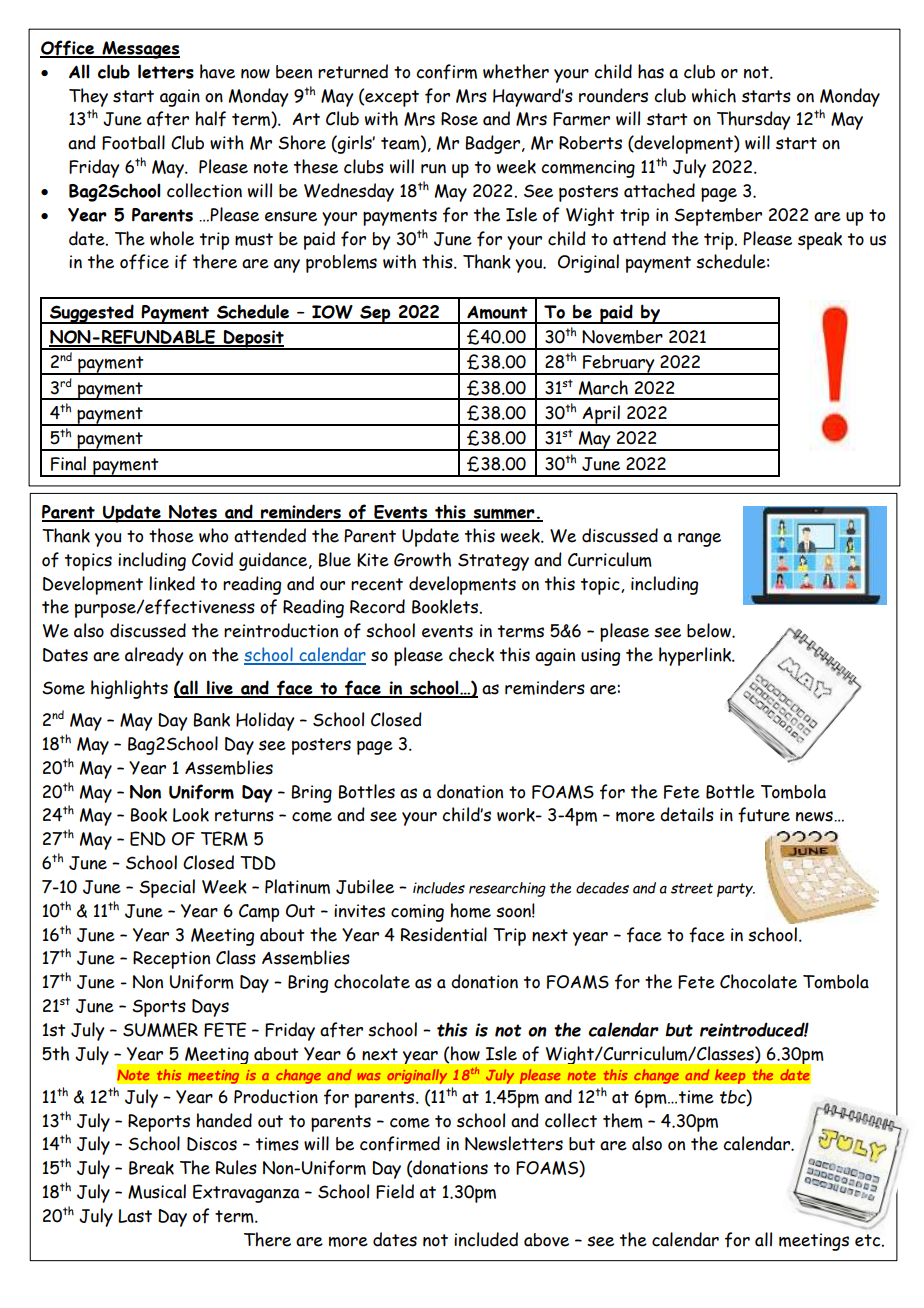  I want to click on below, so click(710, 630).
